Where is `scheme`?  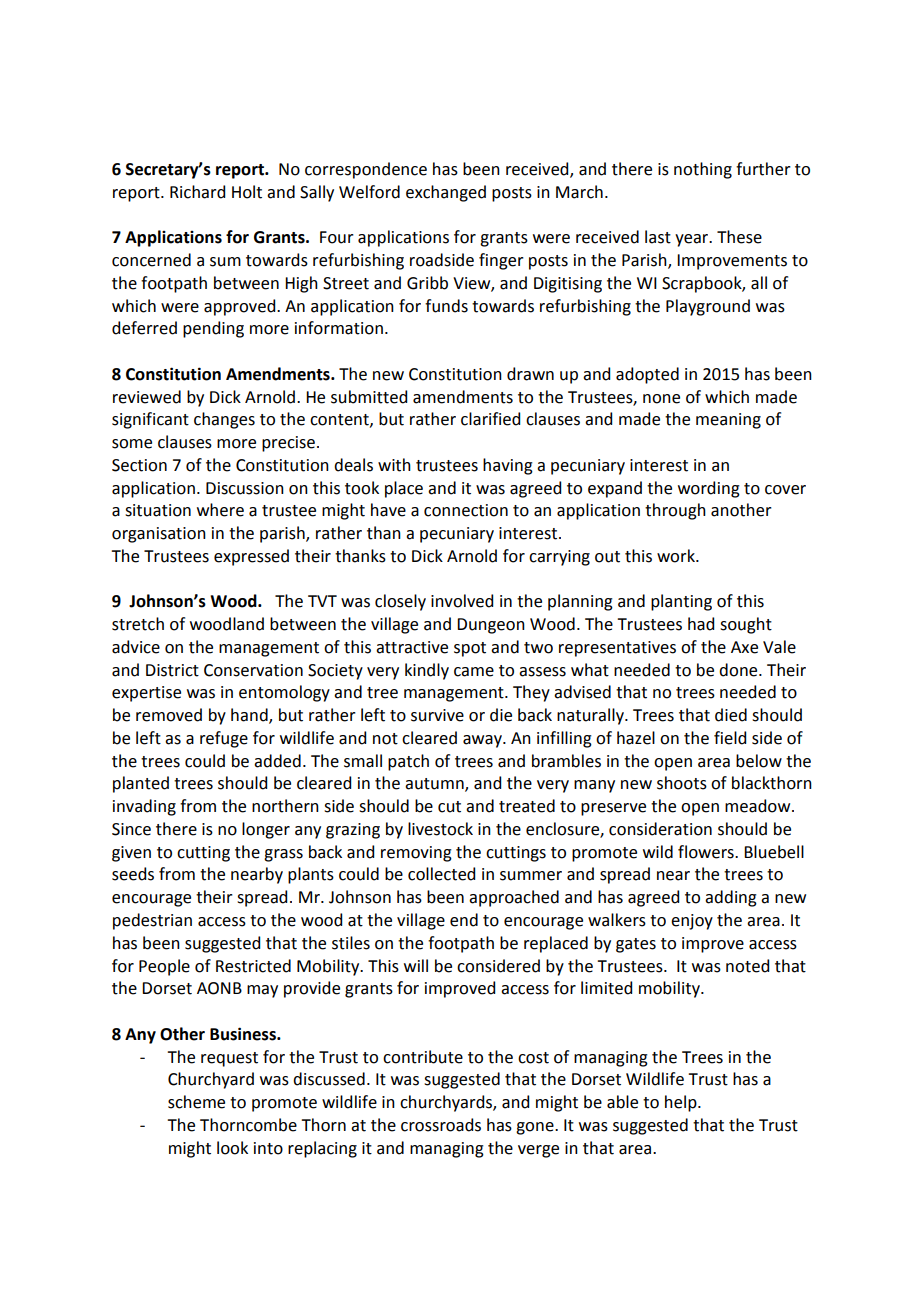 scheme is located at coordinates (196, 1102).
